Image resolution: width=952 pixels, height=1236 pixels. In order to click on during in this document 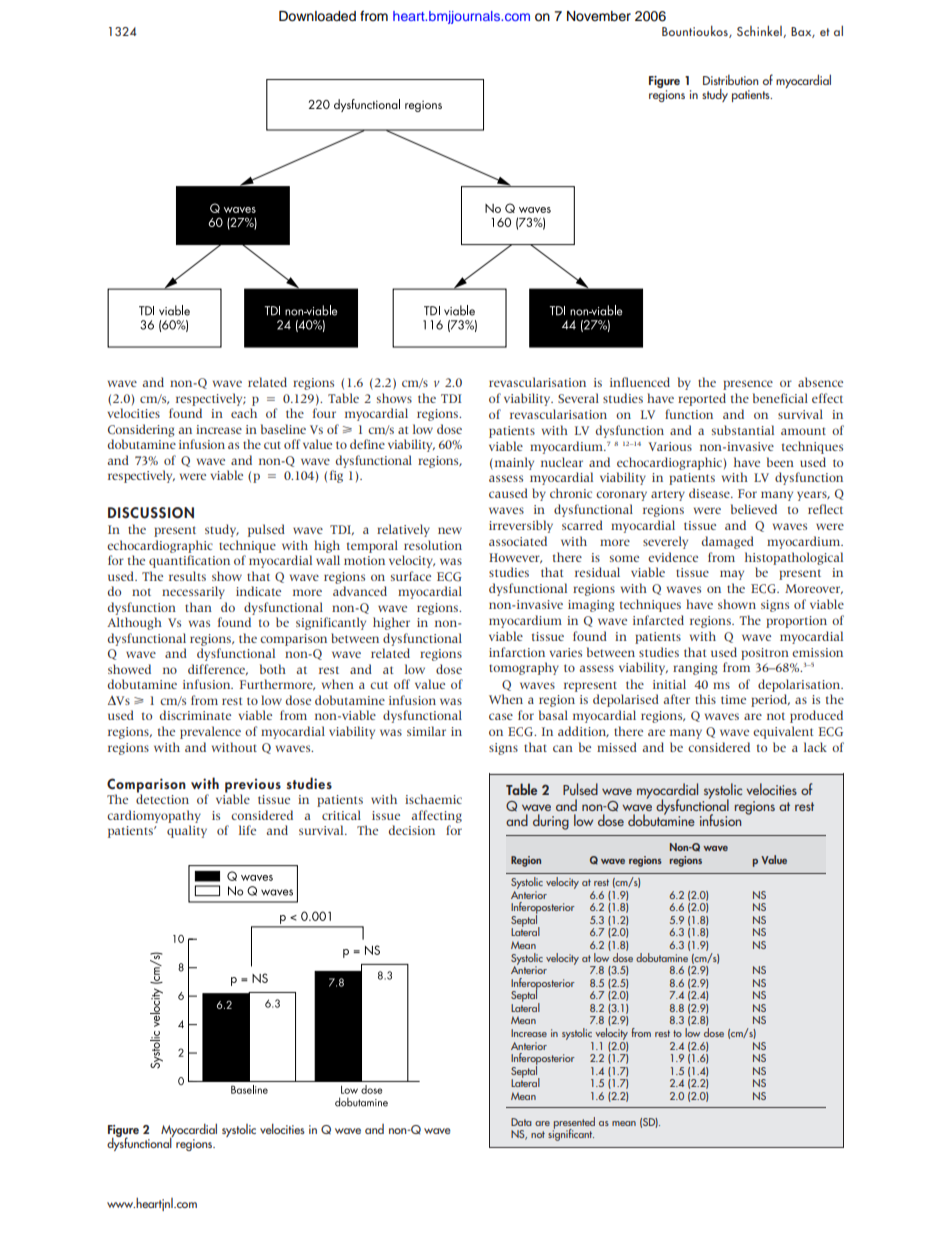, I will do `click(551, 822)`.
